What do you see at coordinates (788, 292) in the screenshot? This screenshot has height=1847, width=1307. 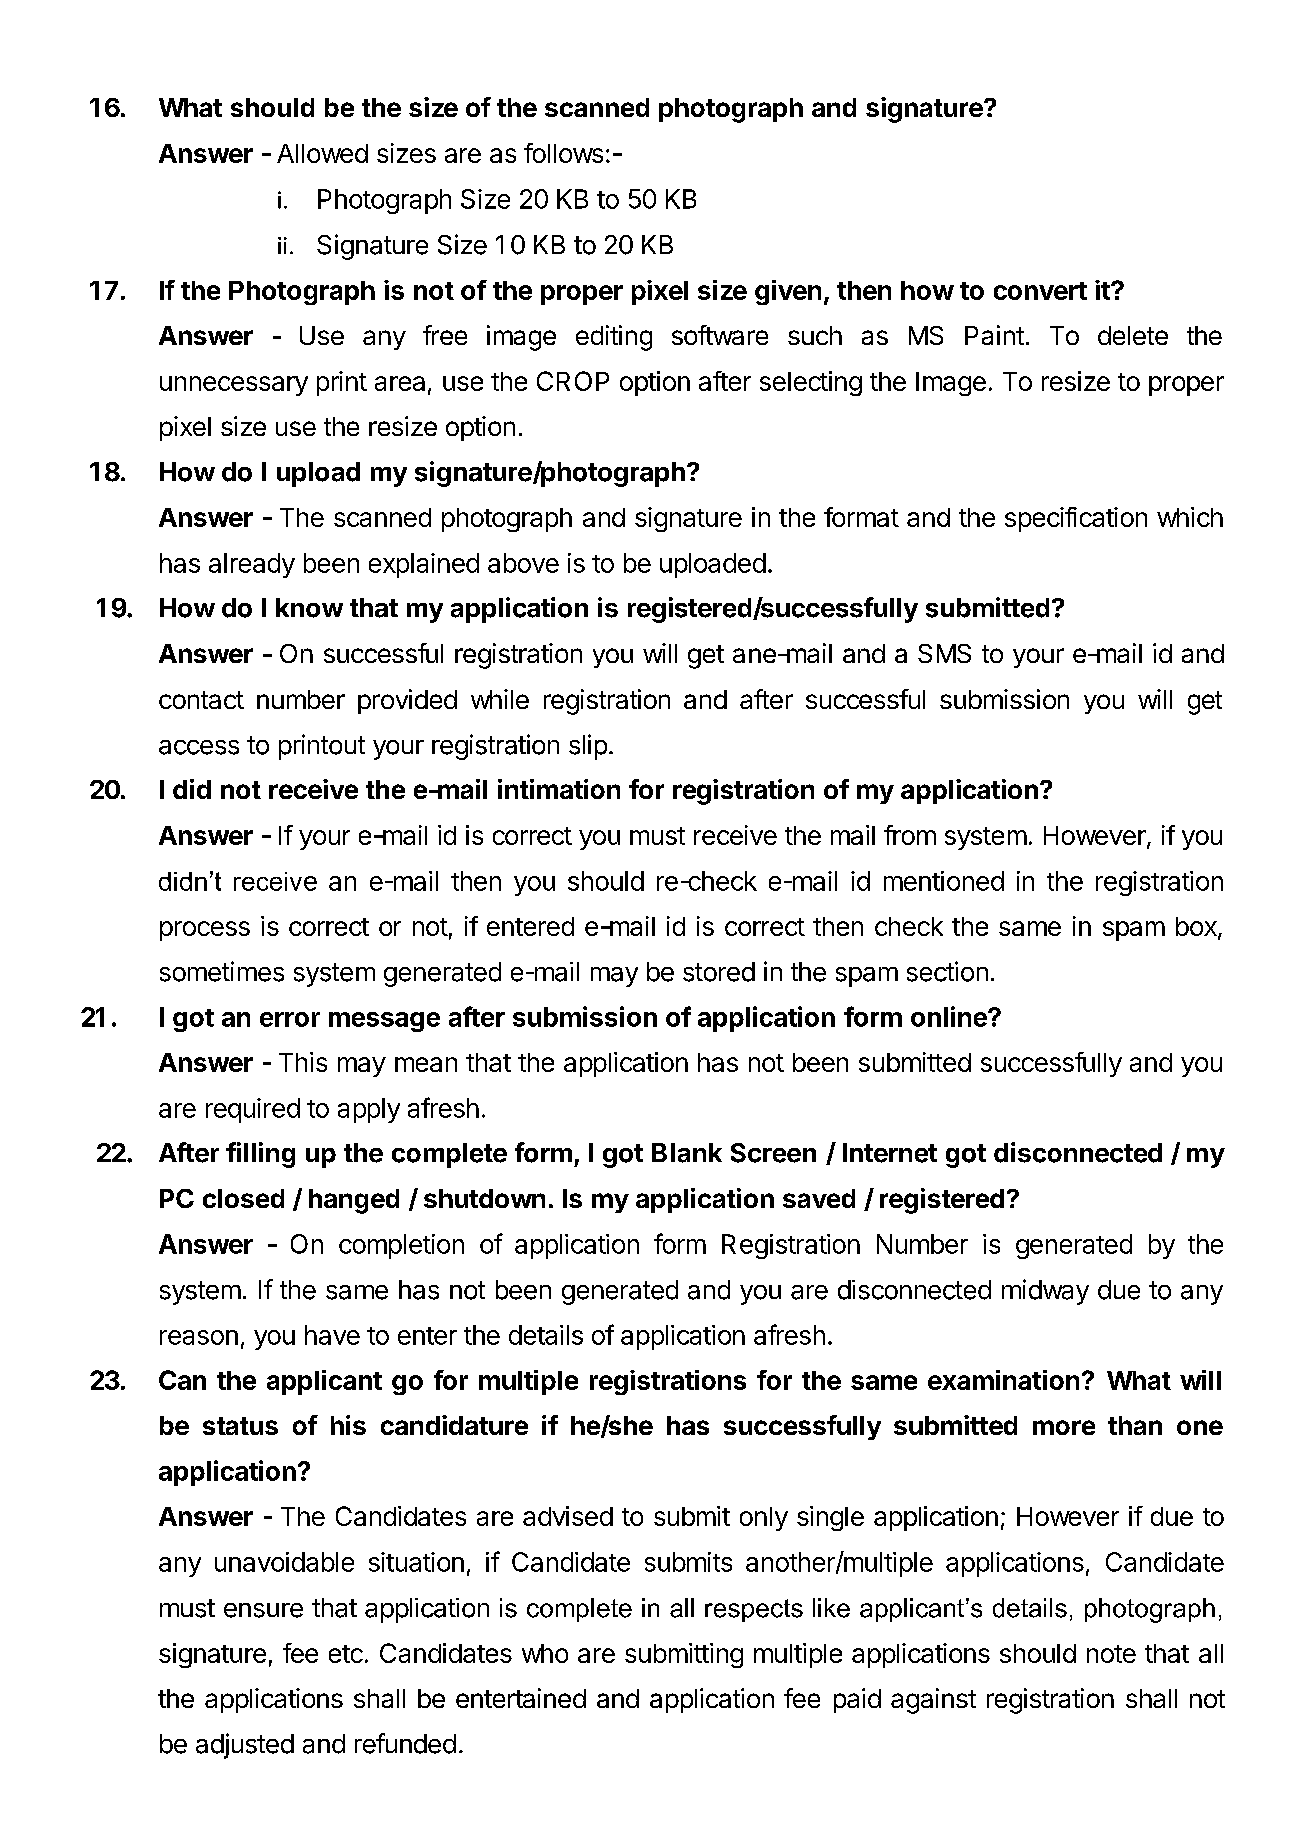 I see `given` at bounding box center [788, 292].
